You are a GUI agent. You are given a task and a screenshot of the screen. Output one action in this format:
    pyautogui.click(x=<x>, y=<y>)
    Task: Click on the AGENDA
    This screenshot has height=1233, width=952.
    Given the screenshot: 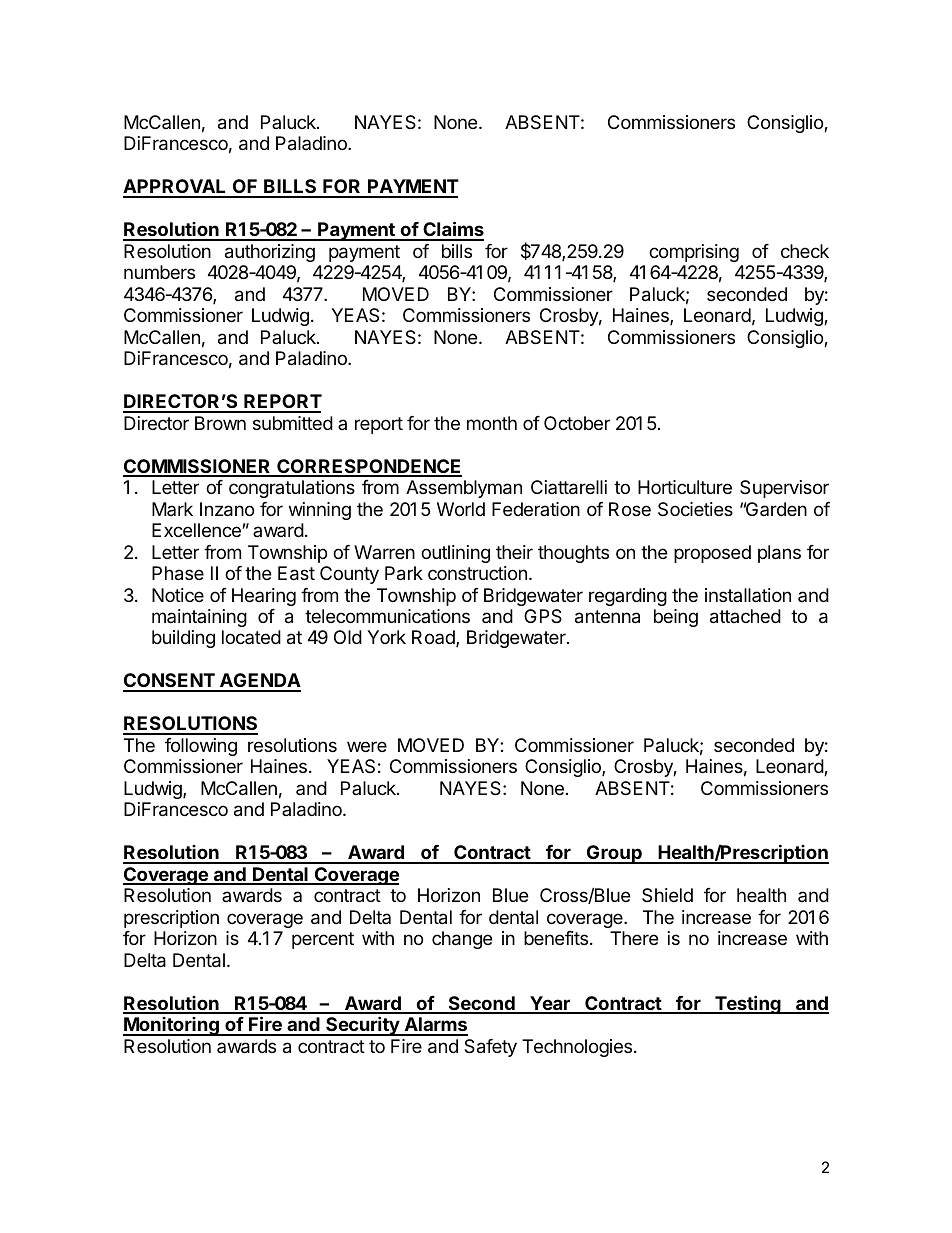 What is the action you would take?
    pyautogui.click(x=259, y=682)
